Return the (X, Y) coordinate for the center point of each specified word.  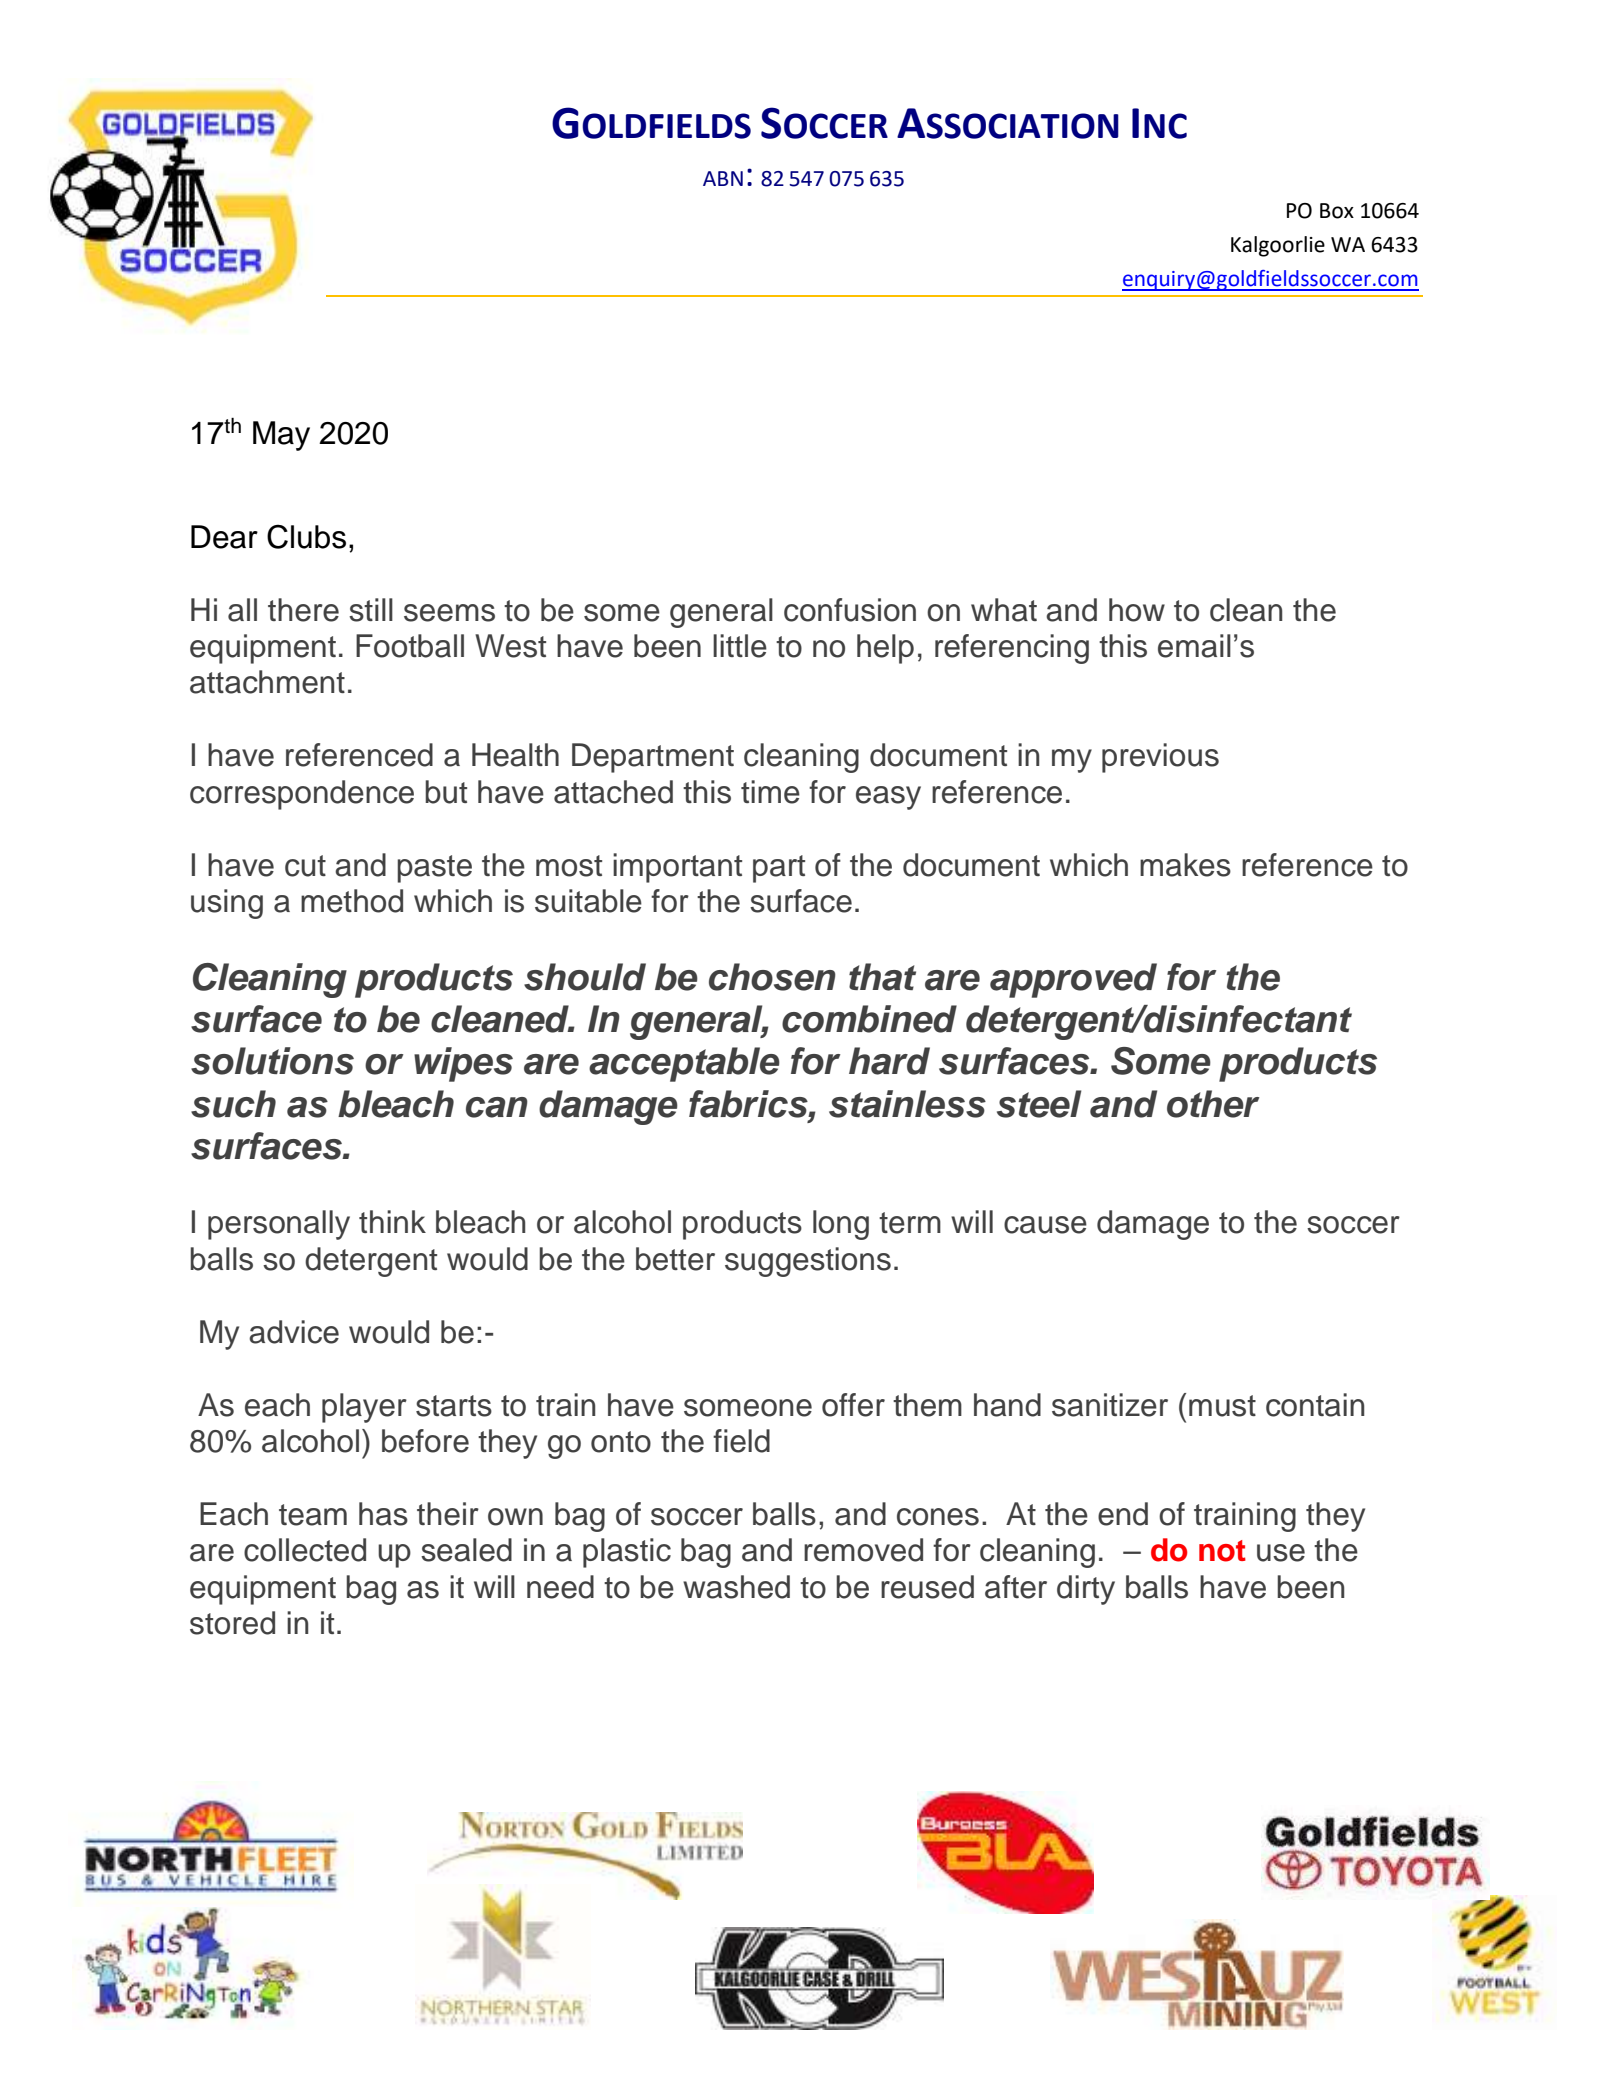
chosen (772, 977)
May (281, 436)
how (1137, 610)
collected (305, 1550)
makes (1185, 865)
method (352, 901)
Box (1337, 211)
